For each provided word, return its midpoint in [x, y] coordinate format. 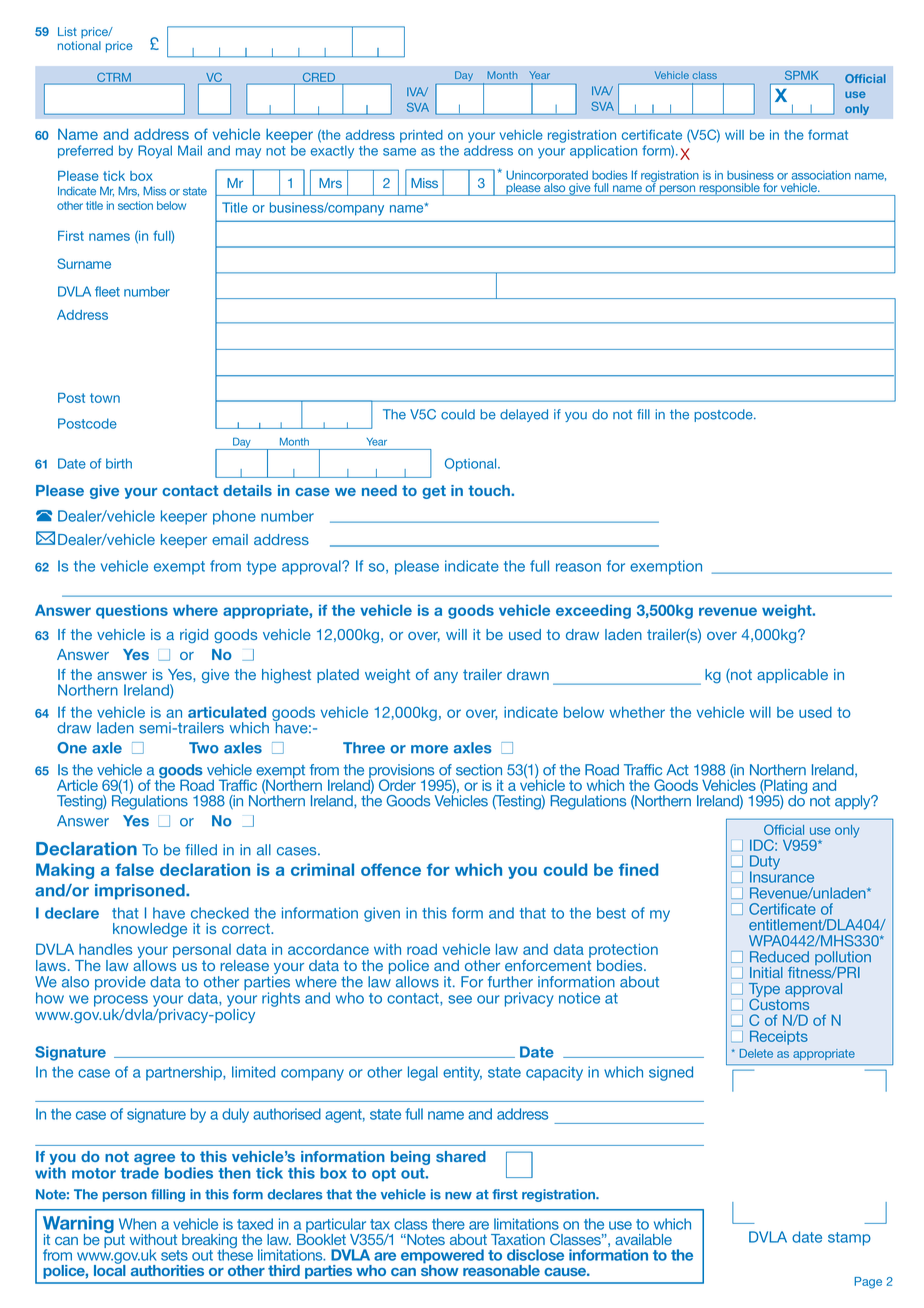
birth [119, 463]
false [134, 869]
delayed [524, 415]
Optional [472, 464]
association [821, 175]
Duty [765, 863]
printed [421, 136]
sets [174, 1255]
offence [391, 869]
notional [79, 45]
